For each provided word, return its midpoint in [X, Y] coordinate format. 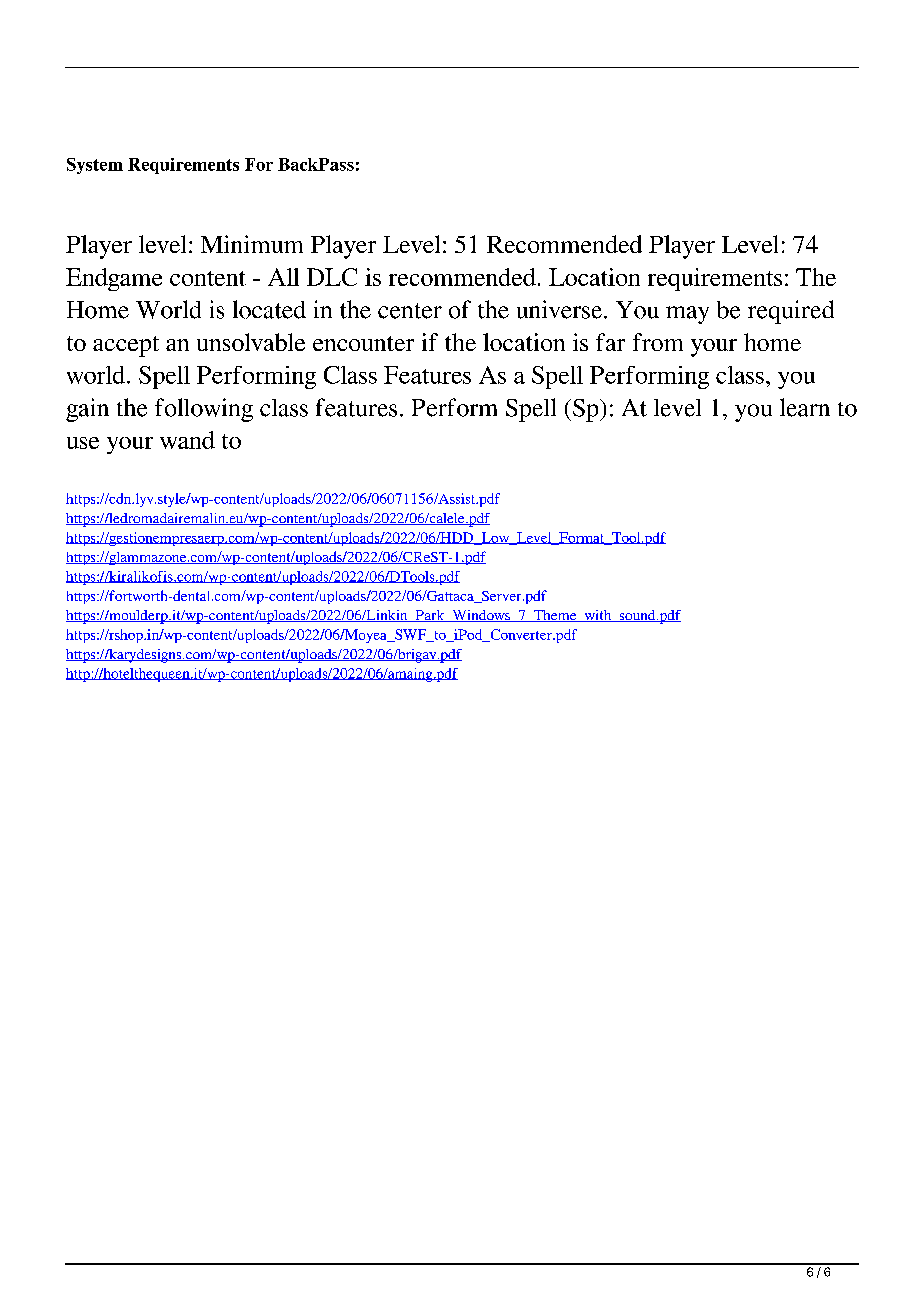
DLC [332, 277]
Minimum [252, 244]
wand [187, 440]
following [204, 410]
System [95, 166]
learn [805, 407]
